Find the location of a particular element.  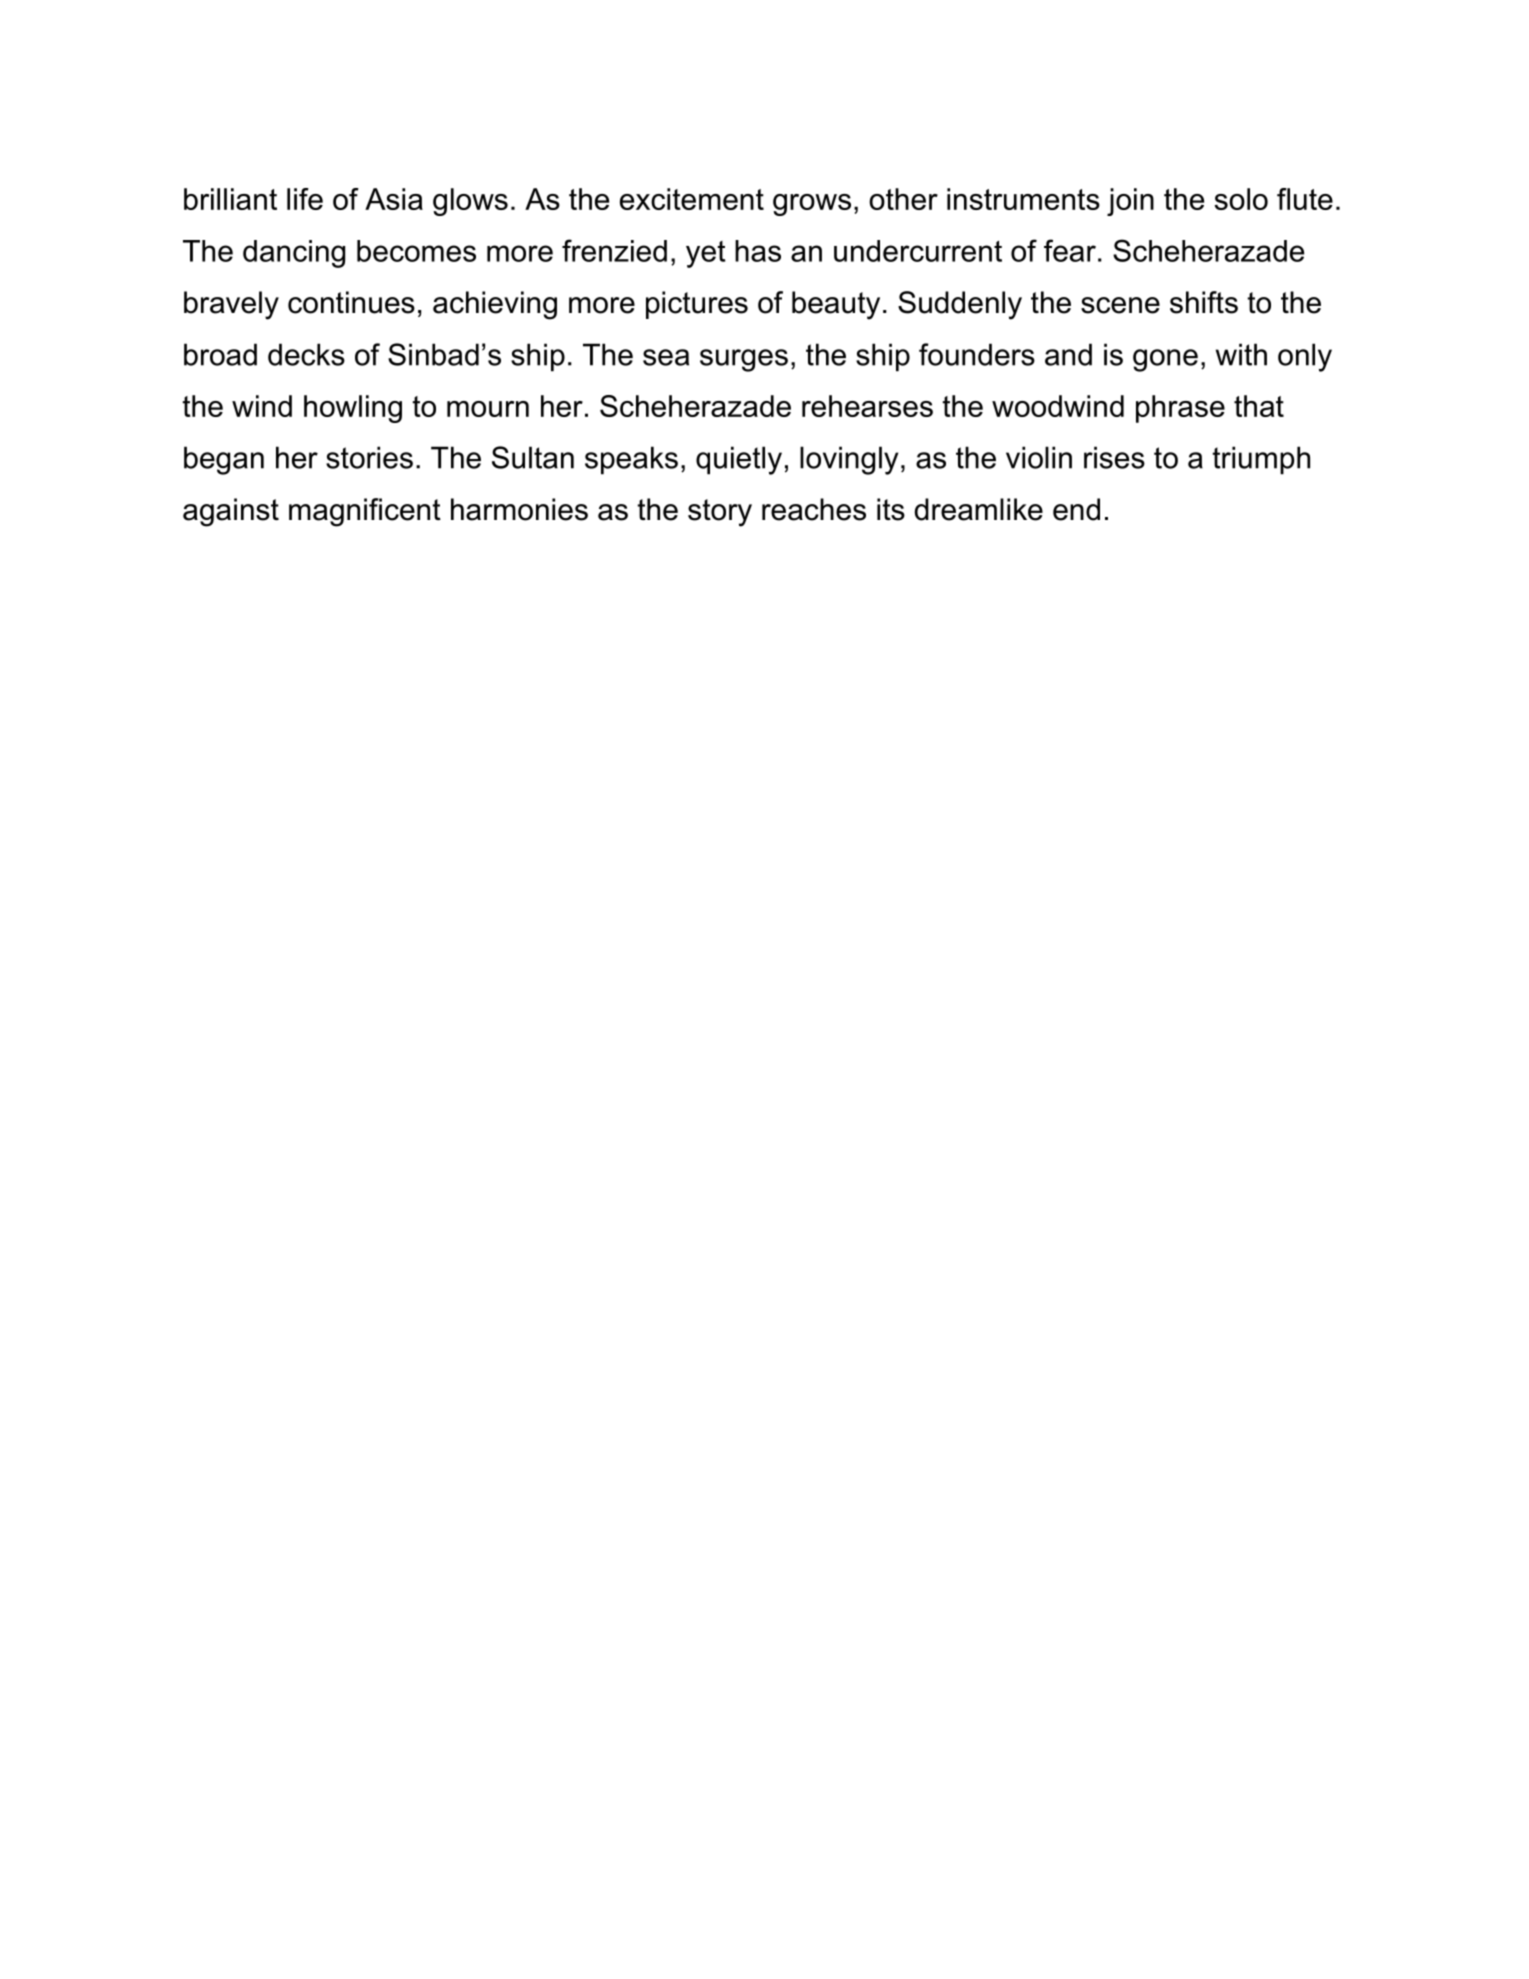

howling is located at coordinates (353, 409).
